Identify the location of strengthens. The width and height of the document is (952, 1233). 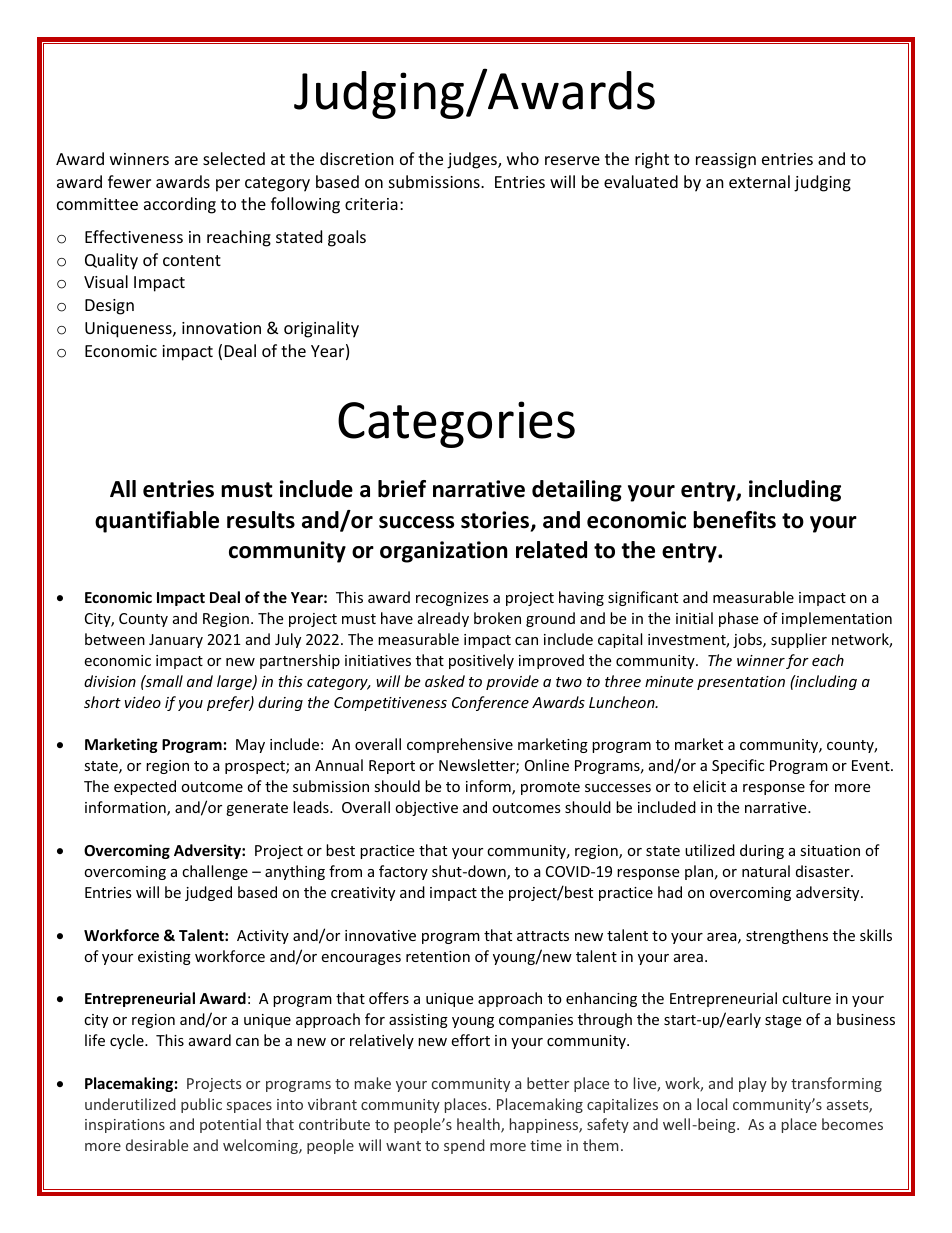
(787, 936).
